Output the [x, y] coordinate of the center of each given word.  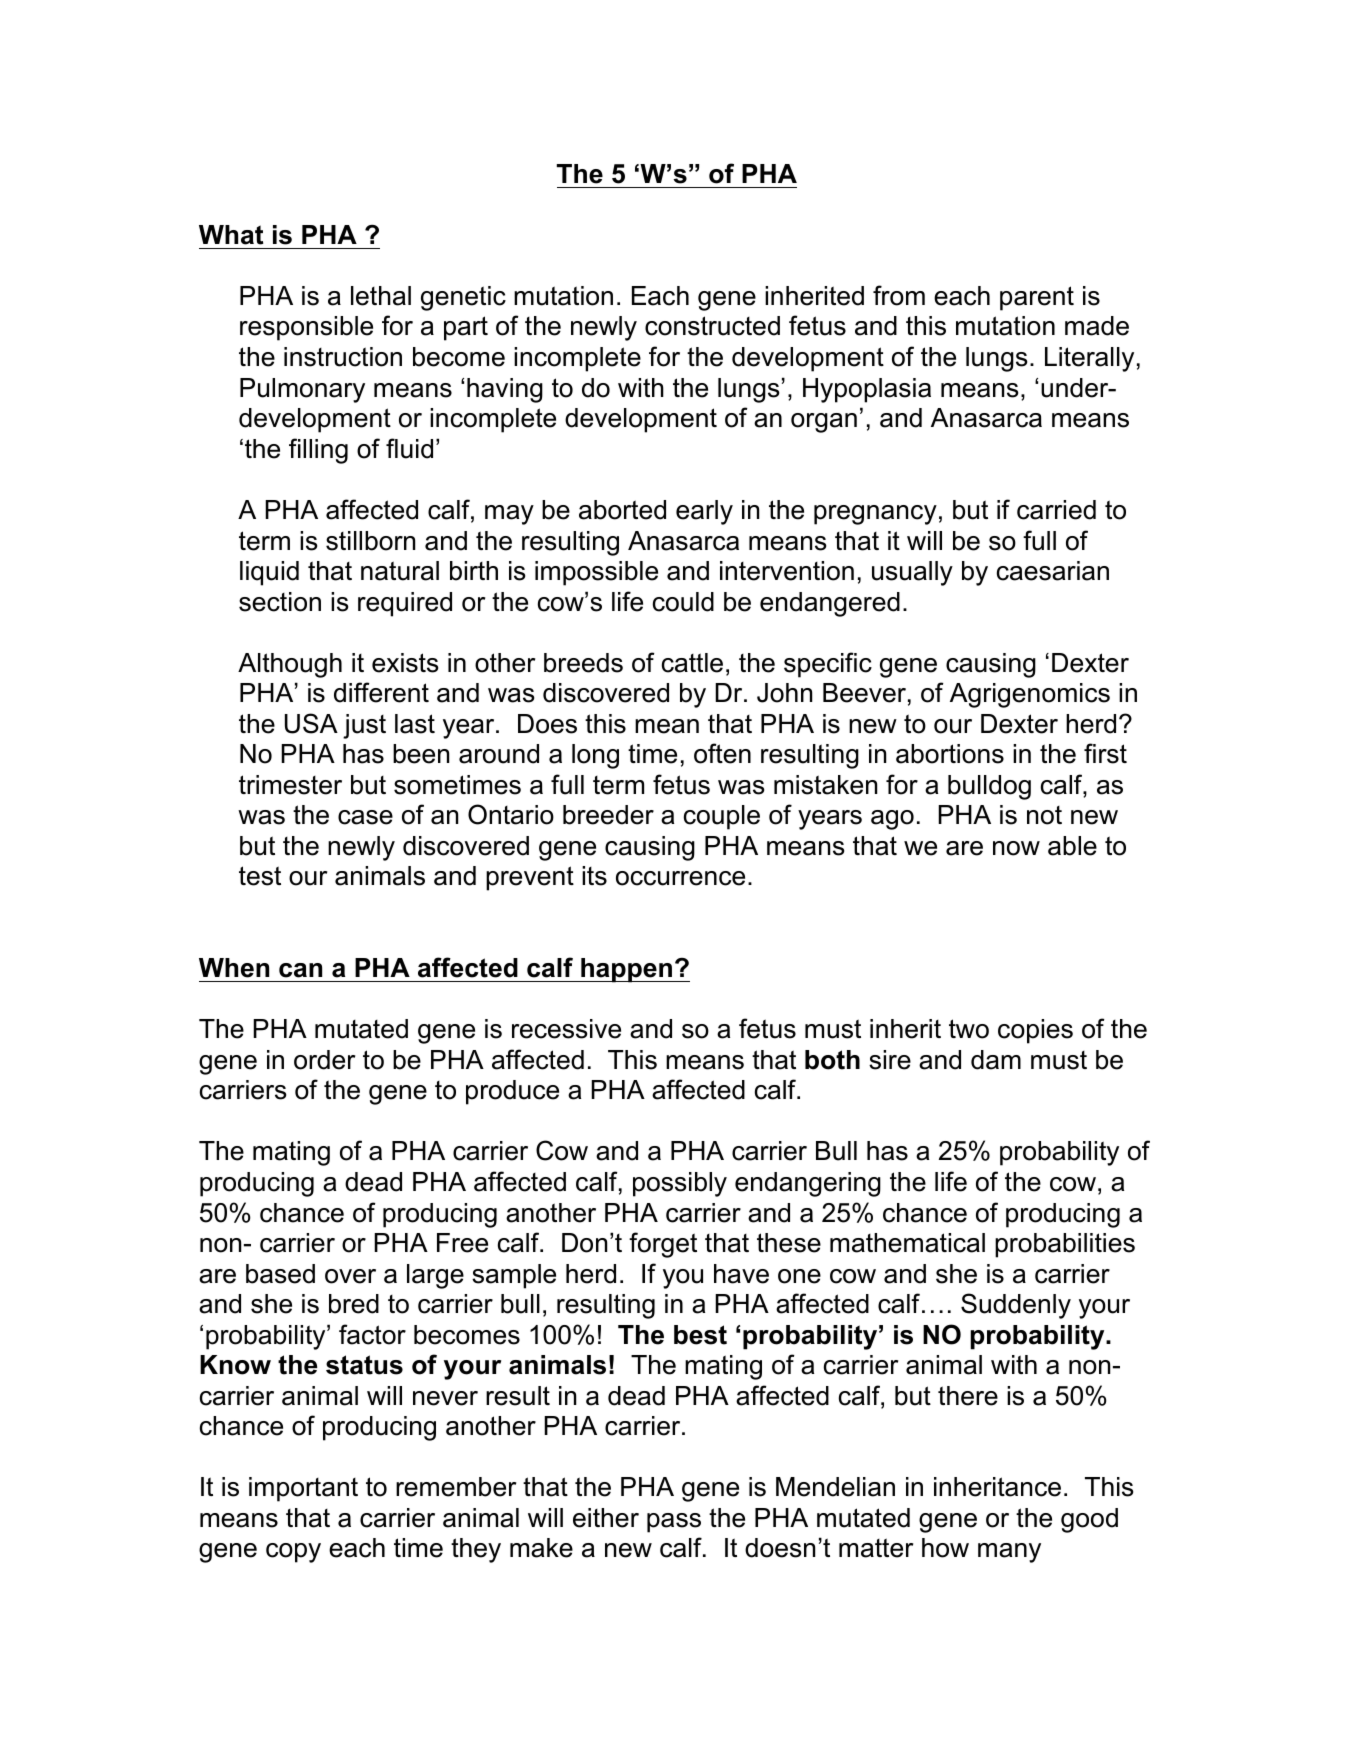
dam [996, 1060]
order [324, 1060]
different [381, 692]
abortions [950, 754]
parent [1037, 298]
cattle [692, 663]
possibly [680, 1184]
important [303, 1489]
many [1009, 1553]
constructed [712, 326]
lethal [381, 296]
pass [674, 1523]
